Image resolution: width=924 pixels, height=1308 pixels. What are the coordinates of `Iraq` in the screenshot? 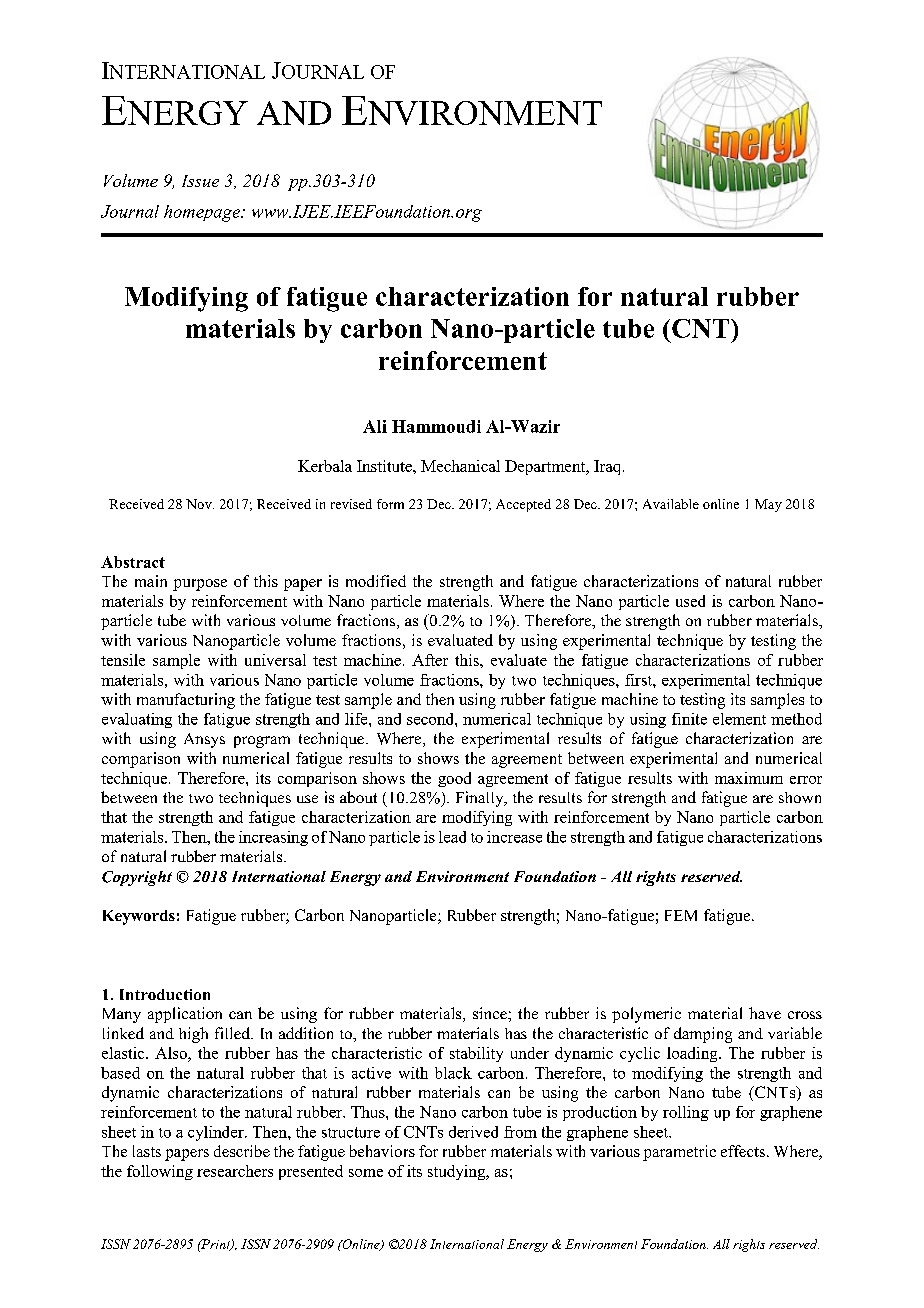 It's located at (609, 467).
